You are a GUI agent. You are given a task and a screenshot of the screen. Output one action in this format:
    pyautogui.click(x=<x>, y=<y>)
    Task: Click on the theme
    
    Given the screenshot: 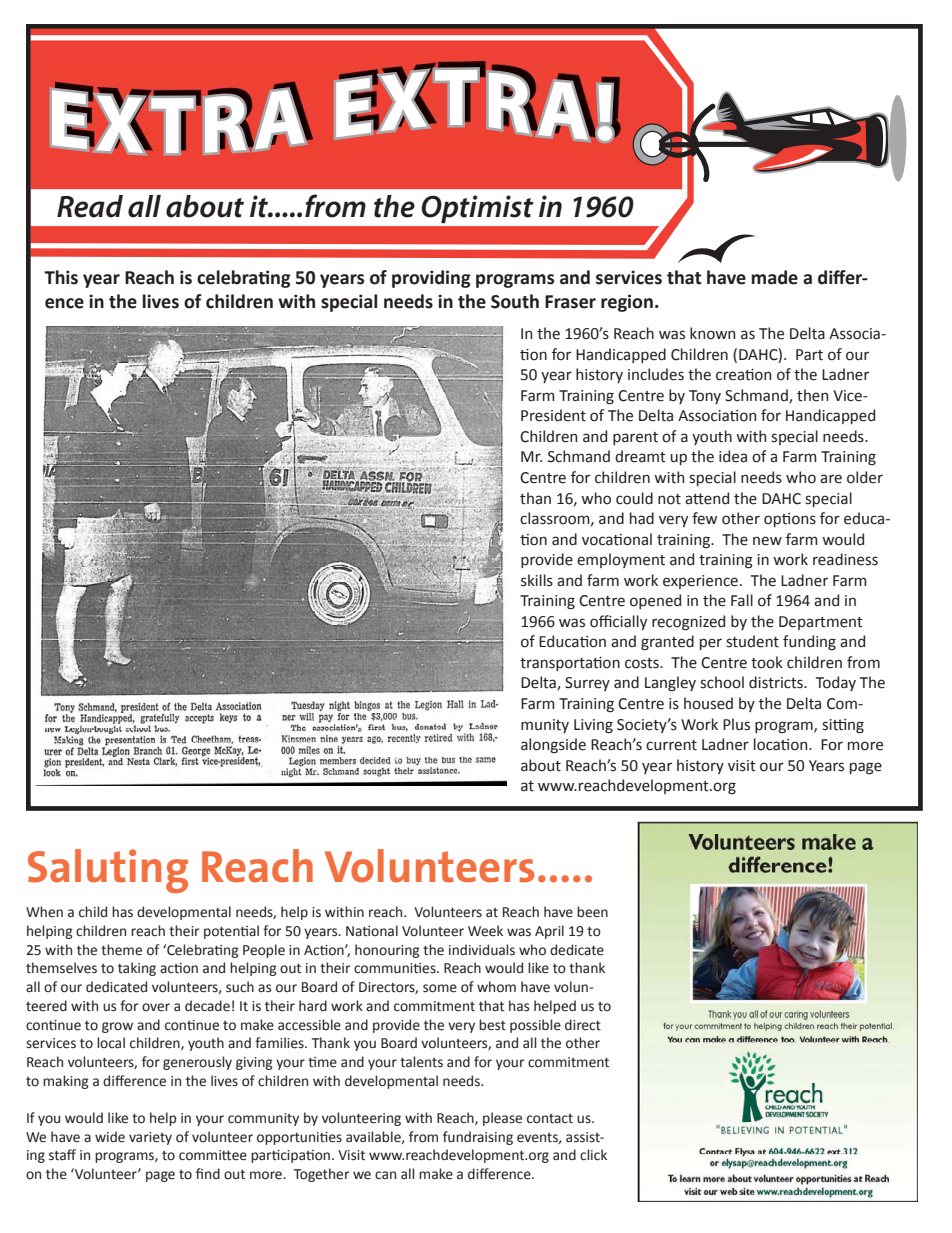 What is the action you would take?
    pyautogui.click(x=121, y=950)
